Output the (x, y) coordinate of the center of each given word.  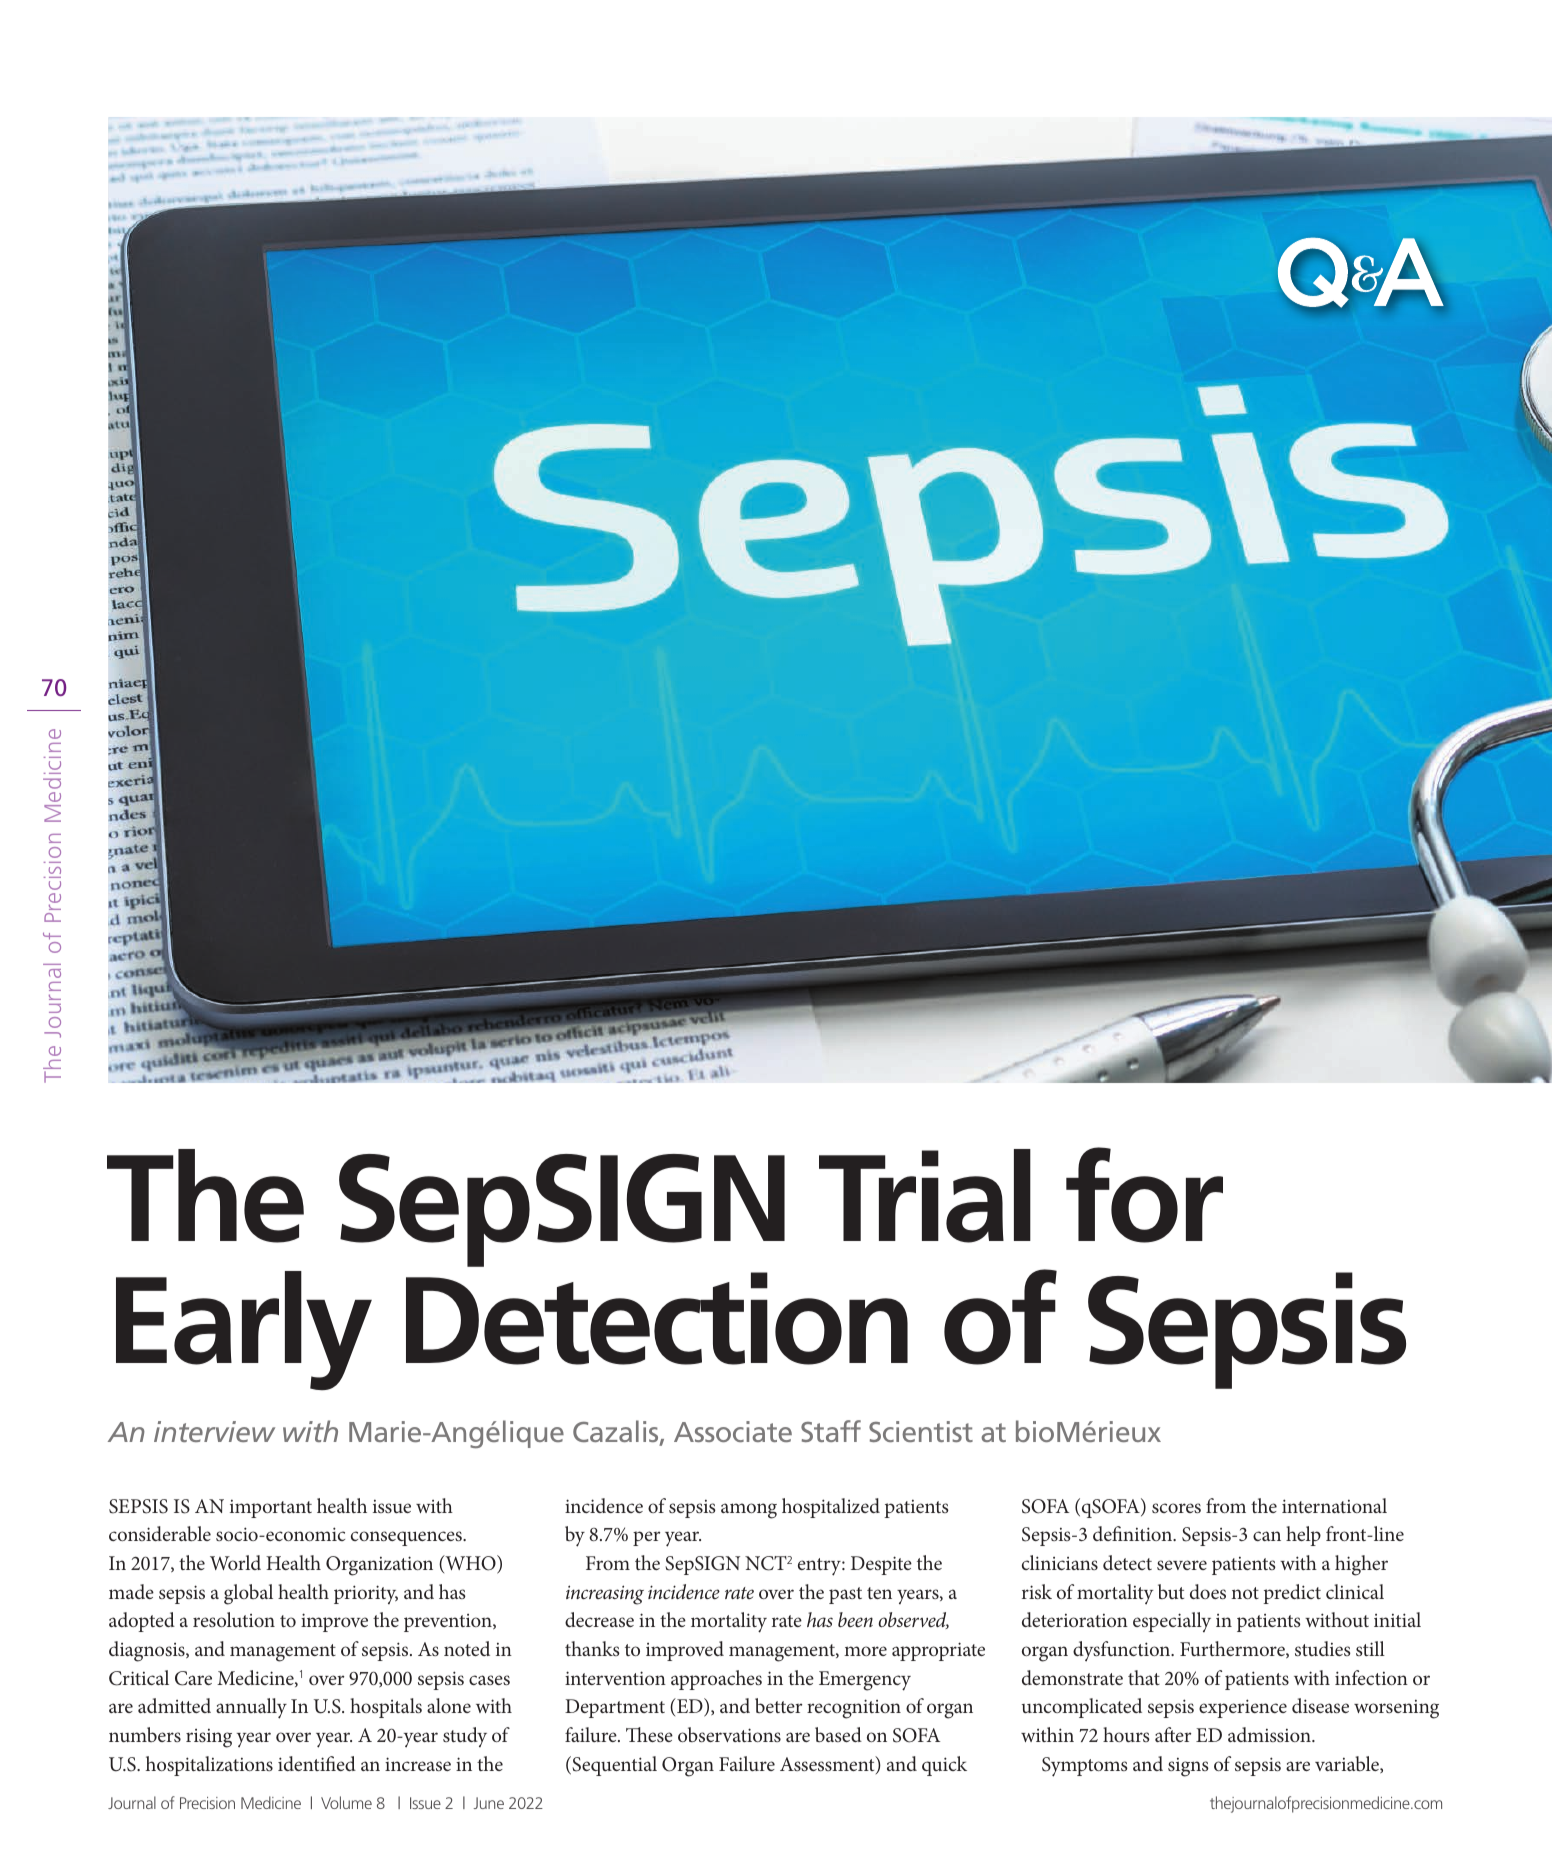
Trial (925, 1196)
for (1144, 1195)
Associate (733, 1431)
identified (317, 1763)
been (855, 1619)
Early (244, 1331)
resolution (234, 1619)
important (271, 1509)
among (749, 1511)
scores (1176, 1508)
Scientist (921, 1431)
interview (214, 1431)
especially (1172, 1622)
